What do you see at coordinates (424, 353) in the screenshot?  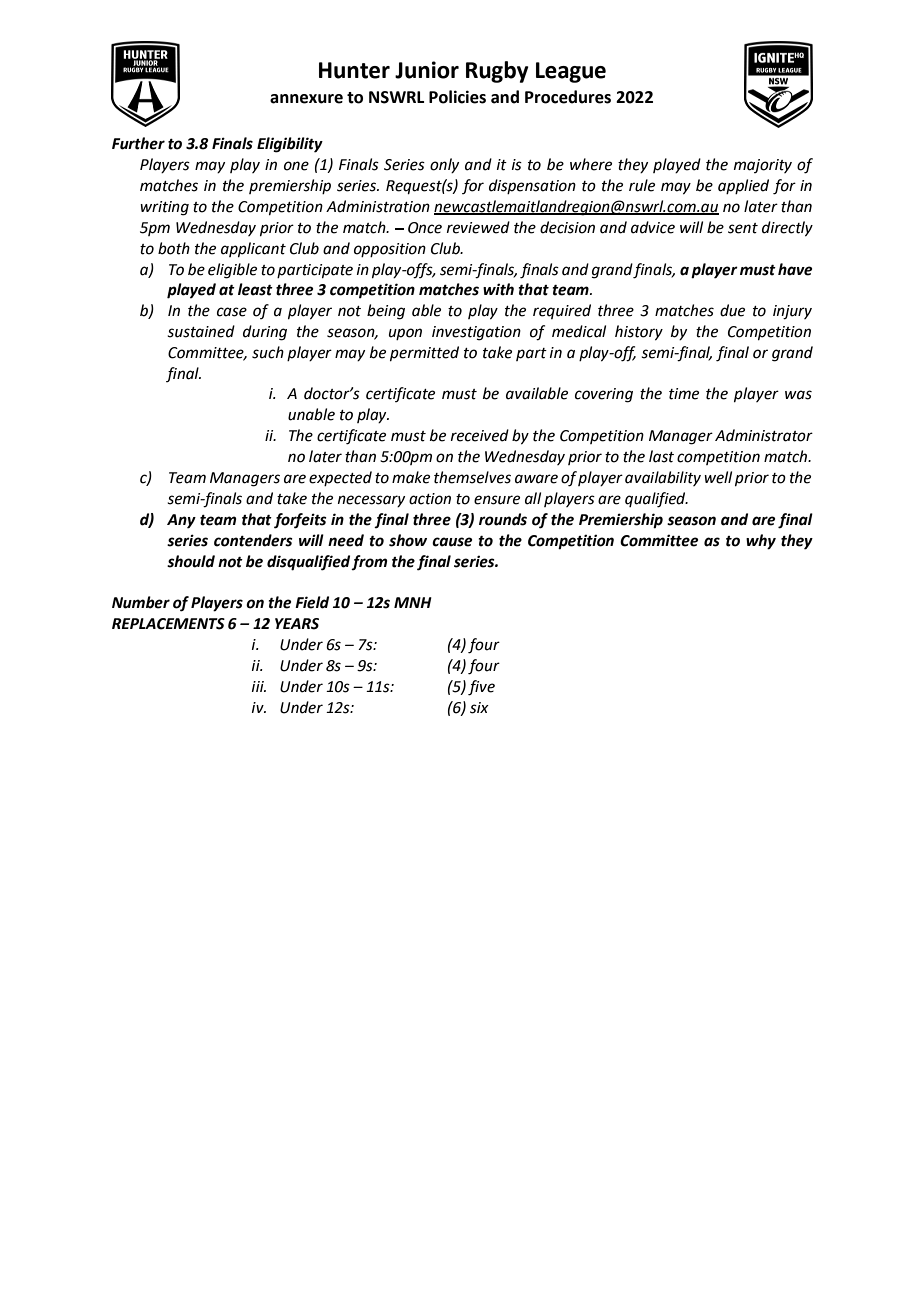 I see `permitted` at bounding box center [424, 353].
